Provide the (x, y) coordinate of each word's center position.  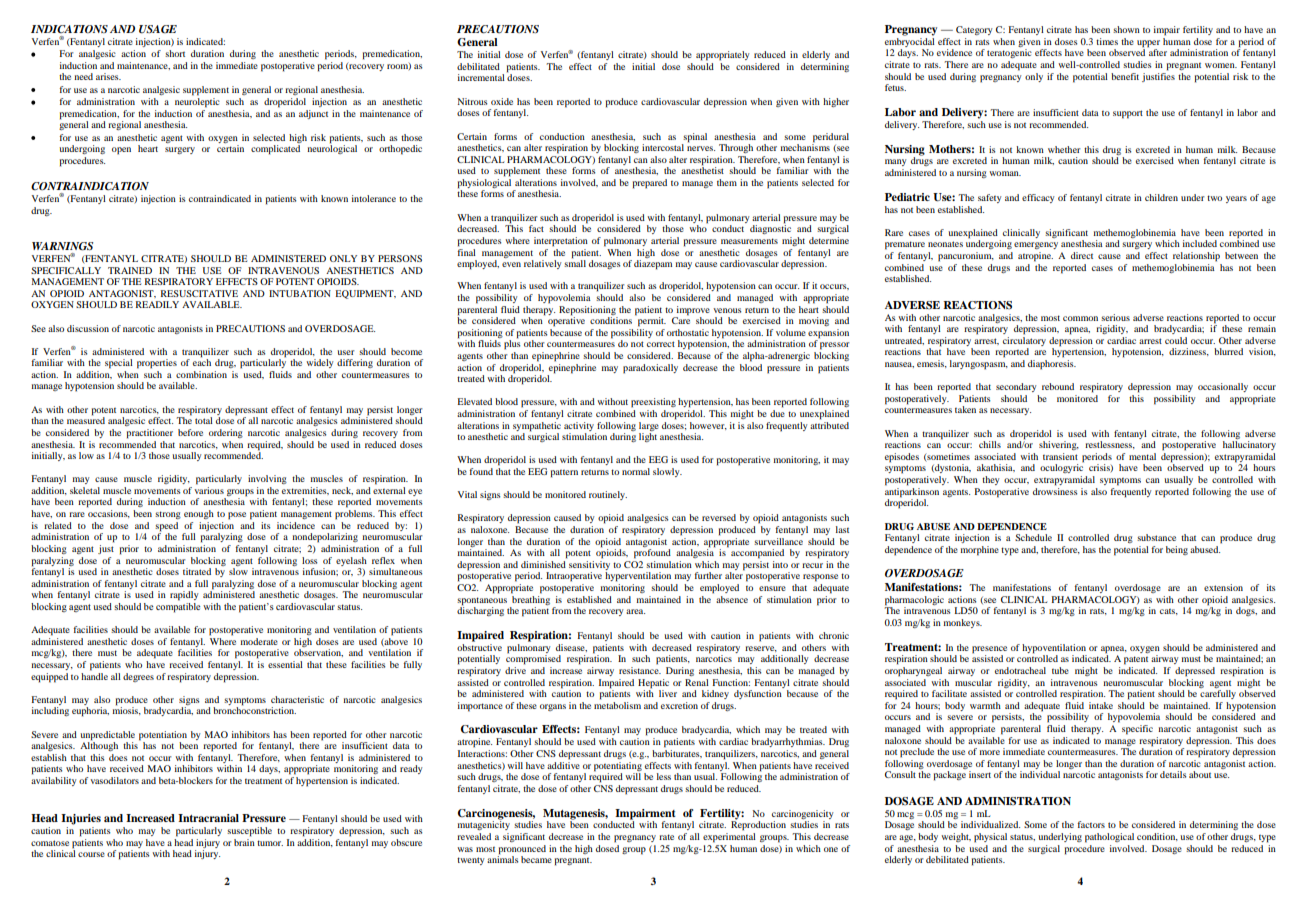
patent (1136, 660)
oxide (502, 101)
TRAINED (130, 270)
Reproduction (758, 825)
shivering (1059, 445)
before (190, 432)
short (175, 53)
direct (1082, 255)
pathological (1109, 838)
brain (244, 841)
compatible (178, 606)
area (635, 611)
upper (1148, 45)
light (648, 437)
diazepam (653, 265)
